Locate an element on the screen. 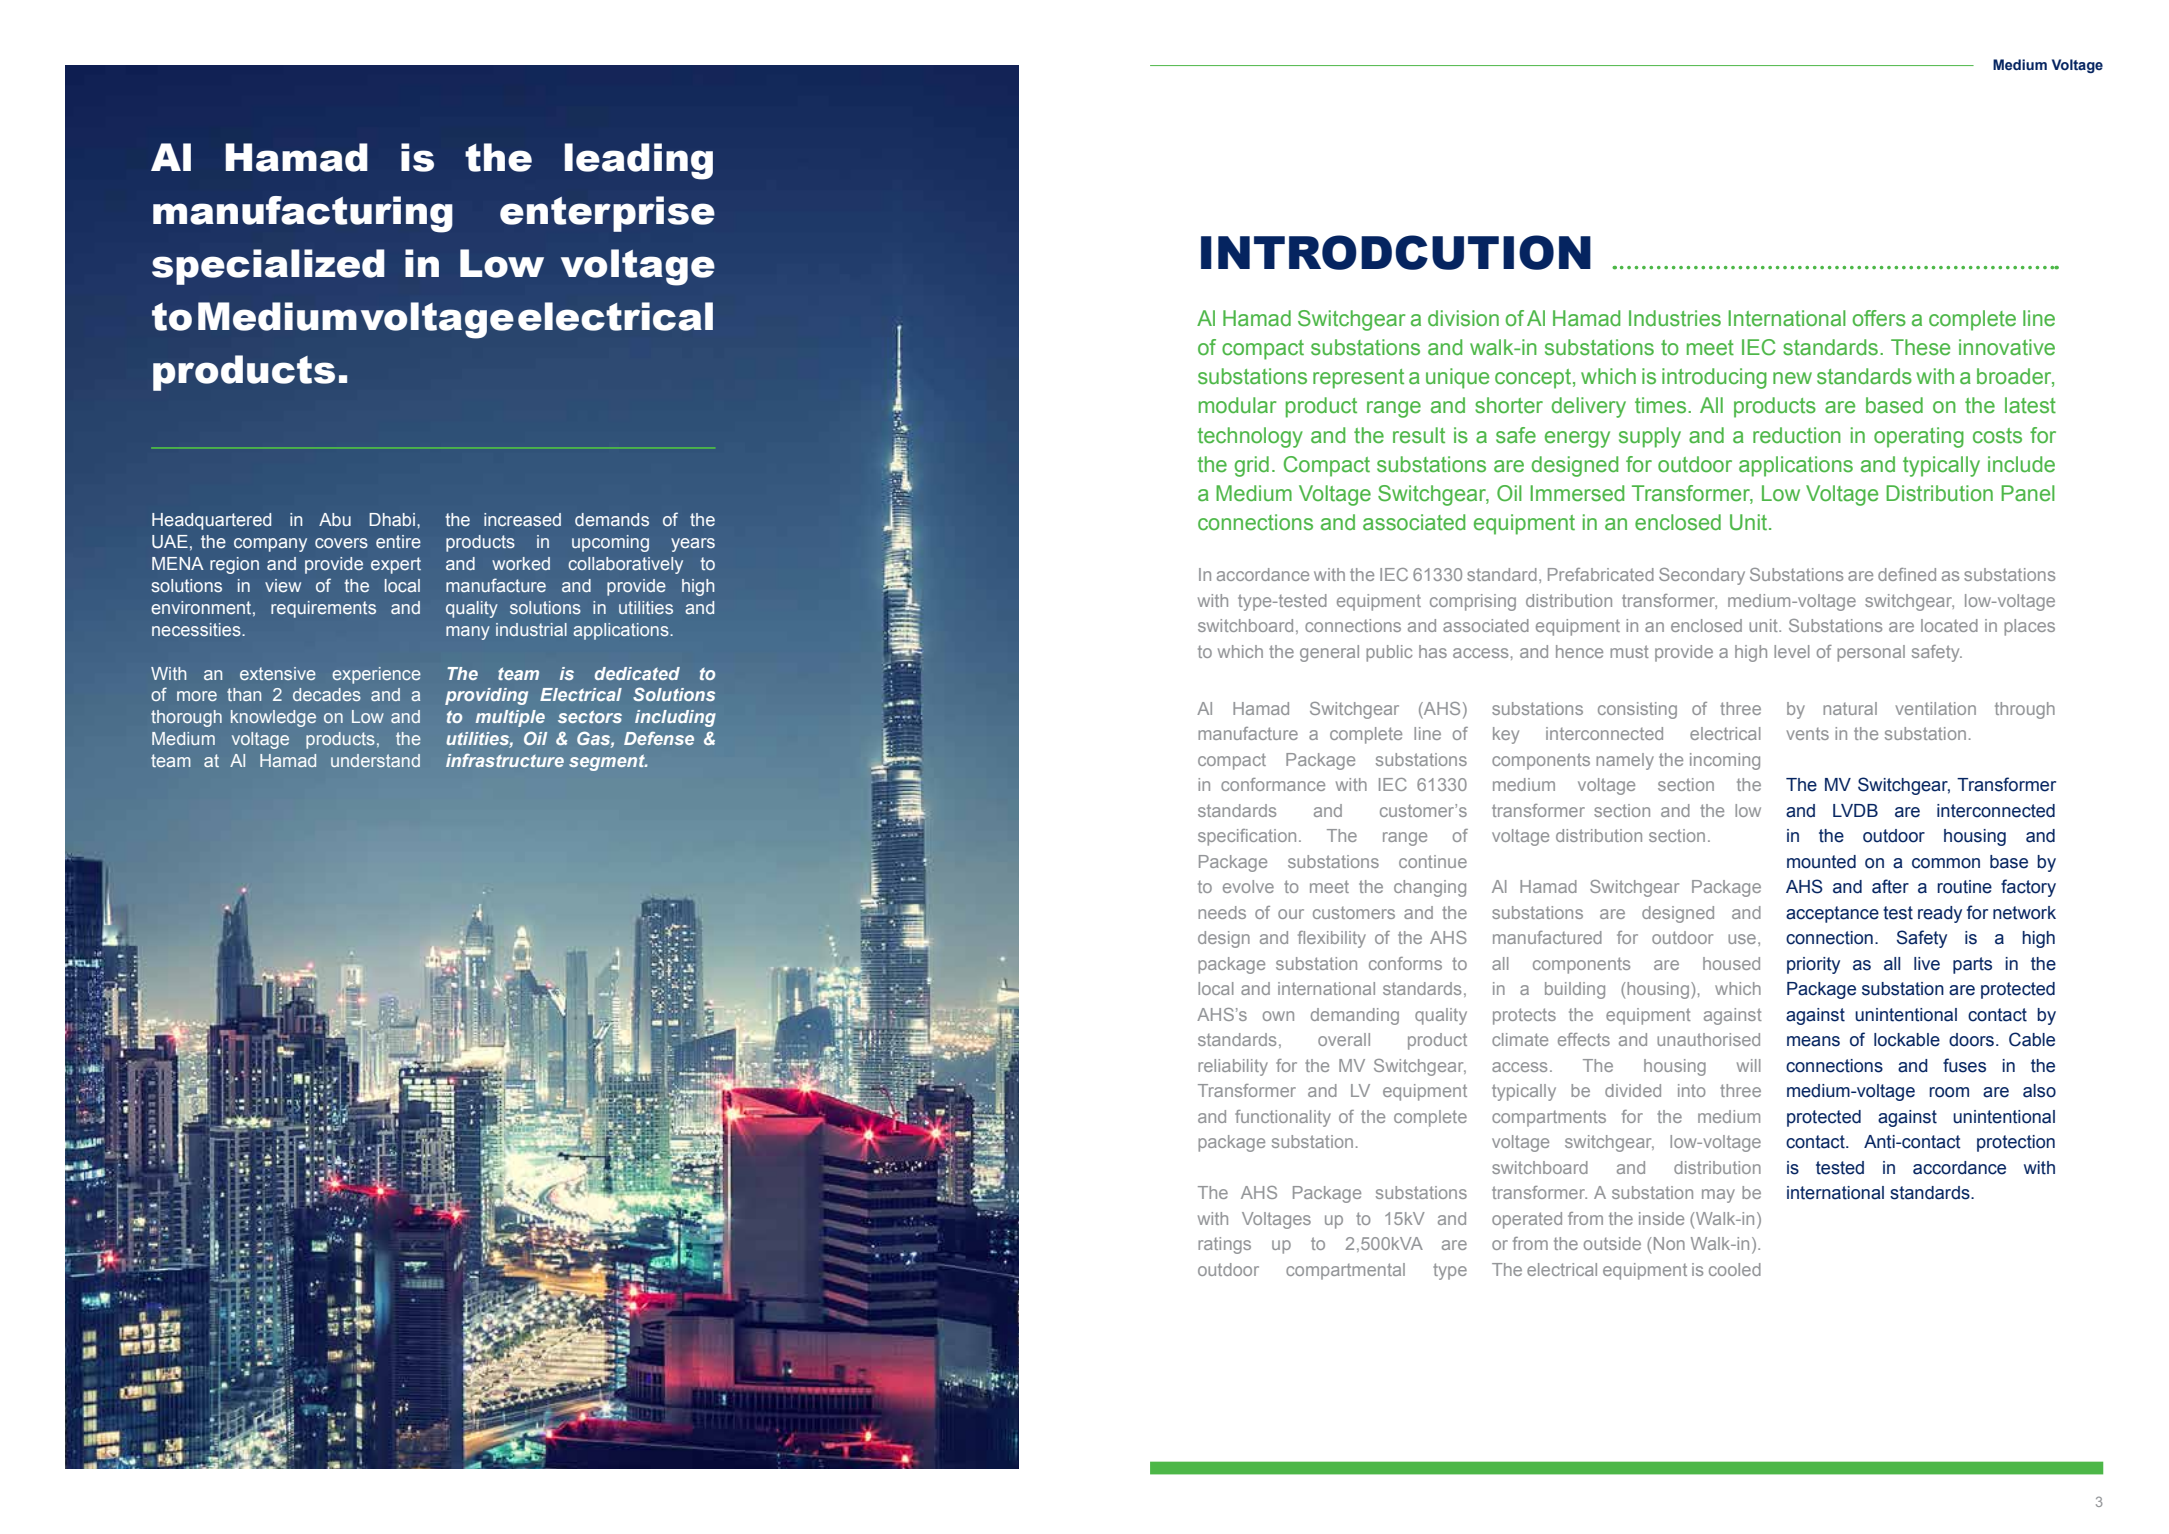 The height and width of the screenshot is (1534, 2169). Dhabi is located at coordinates (392, 519).
